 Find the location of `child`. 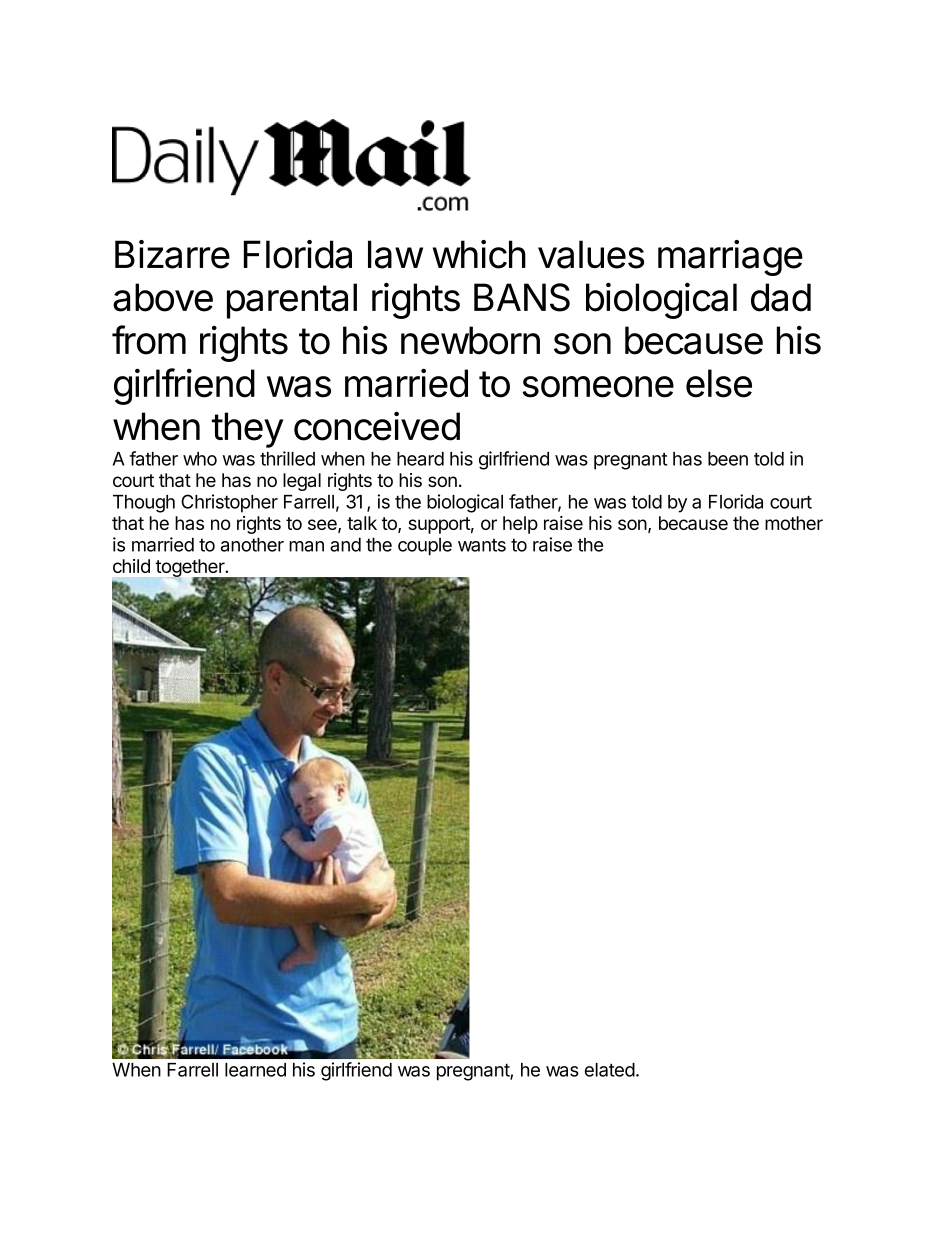

child is located at coordinates (131, 566).
